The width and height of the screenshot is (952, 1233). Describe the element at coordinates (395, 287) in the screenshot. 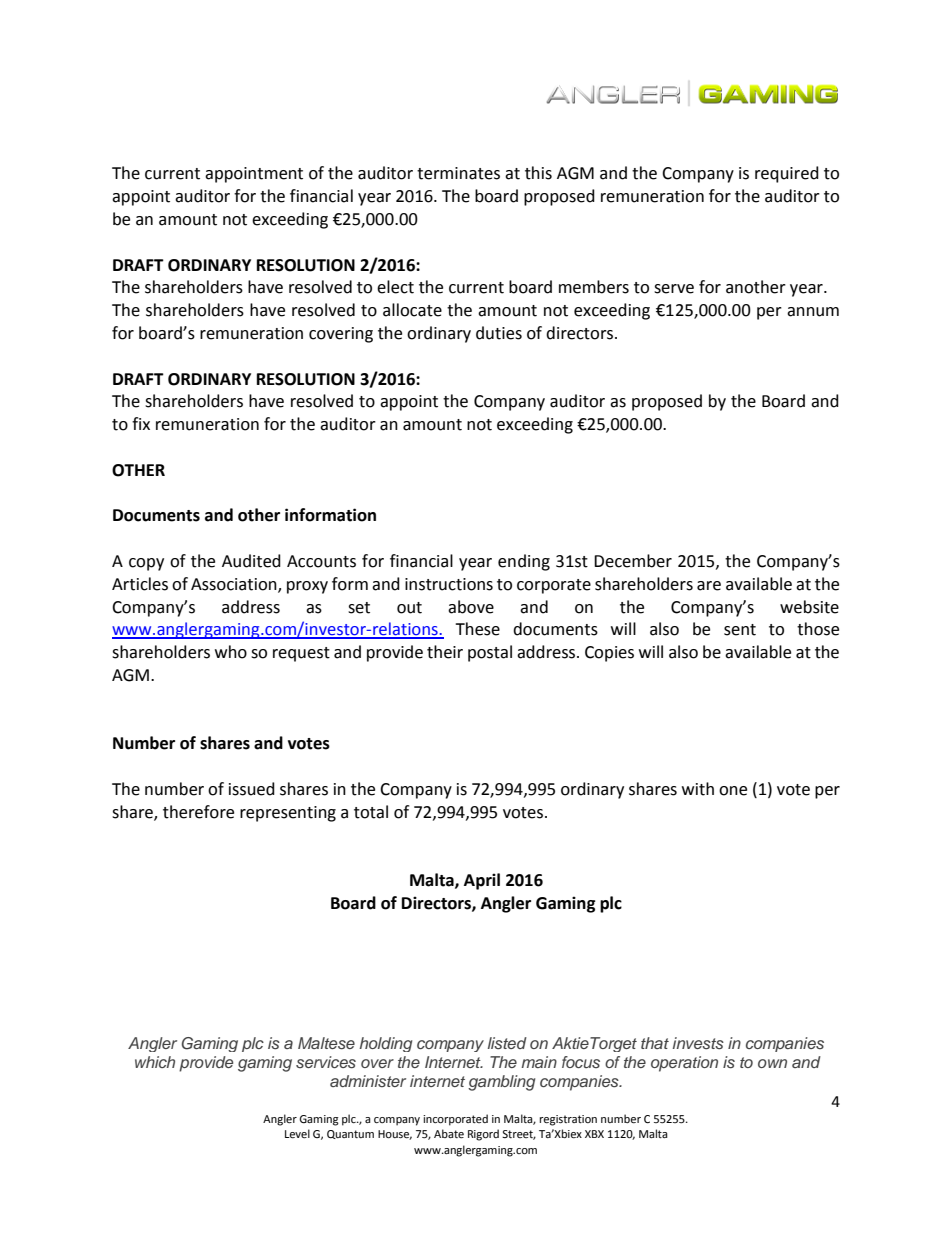

I see `elect` at that location.
